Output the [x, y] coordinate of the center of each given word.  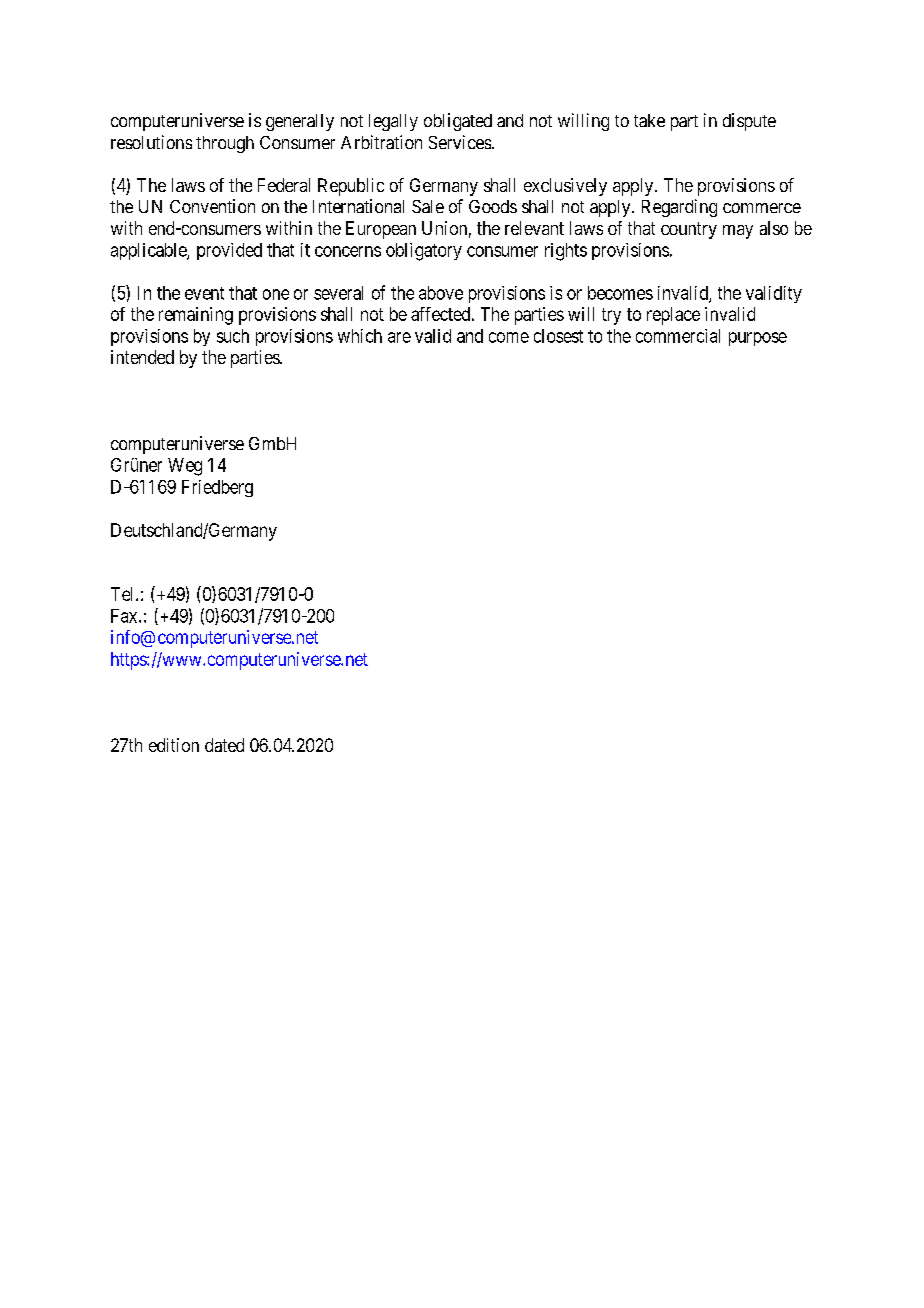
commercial [678, 336]
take [649, 120]
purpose [758, 339]
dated [224, 745]
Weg [185, 467]
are [399, 337]
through [225, 144]
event [204, 293]
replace [673, 316]
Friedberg [217, 488]
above [441, 293]
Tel [124, 594]
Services [460, 142]
